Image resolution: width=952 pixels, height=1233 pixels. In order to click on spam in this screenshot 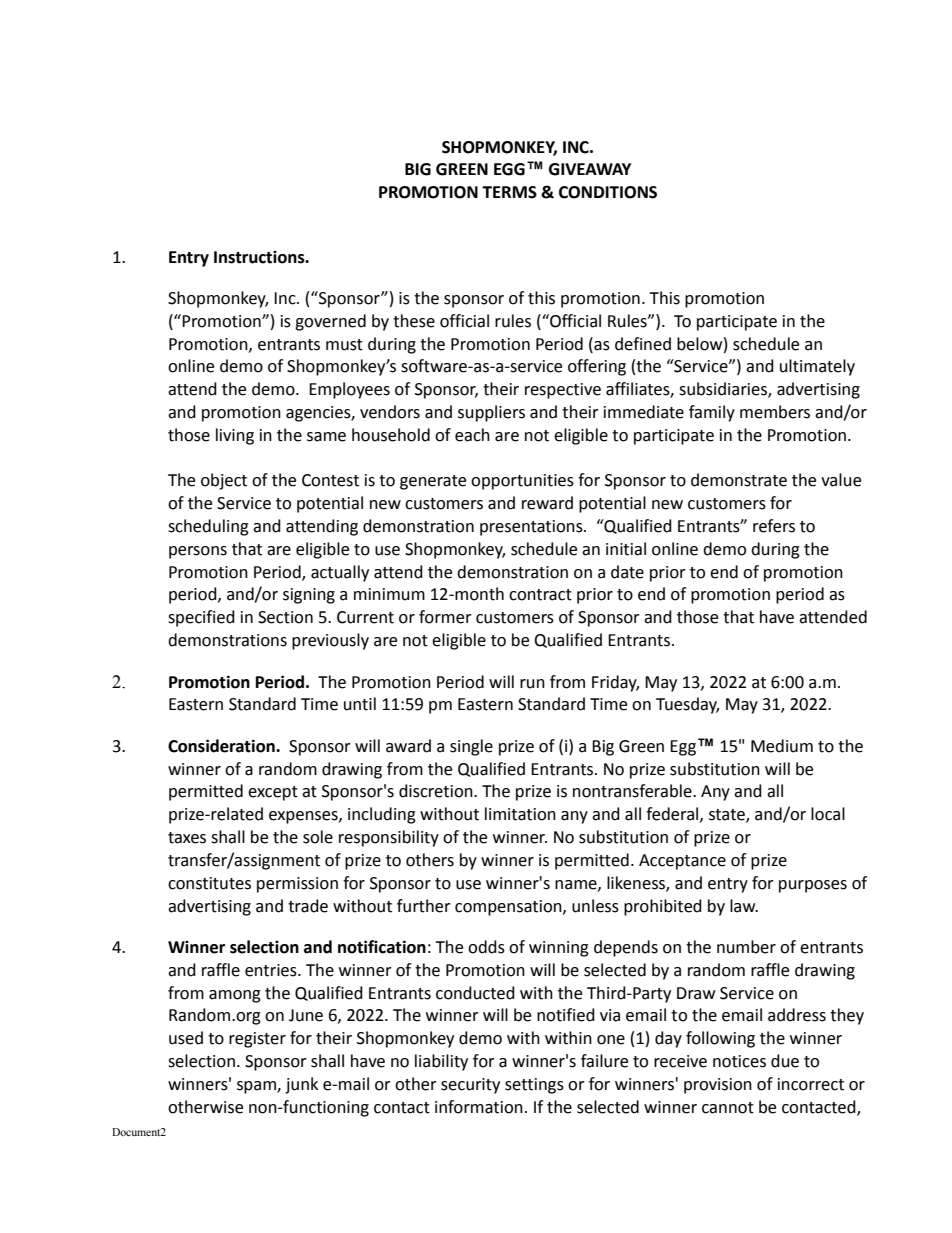, I will do `click(257, 1087)`.
